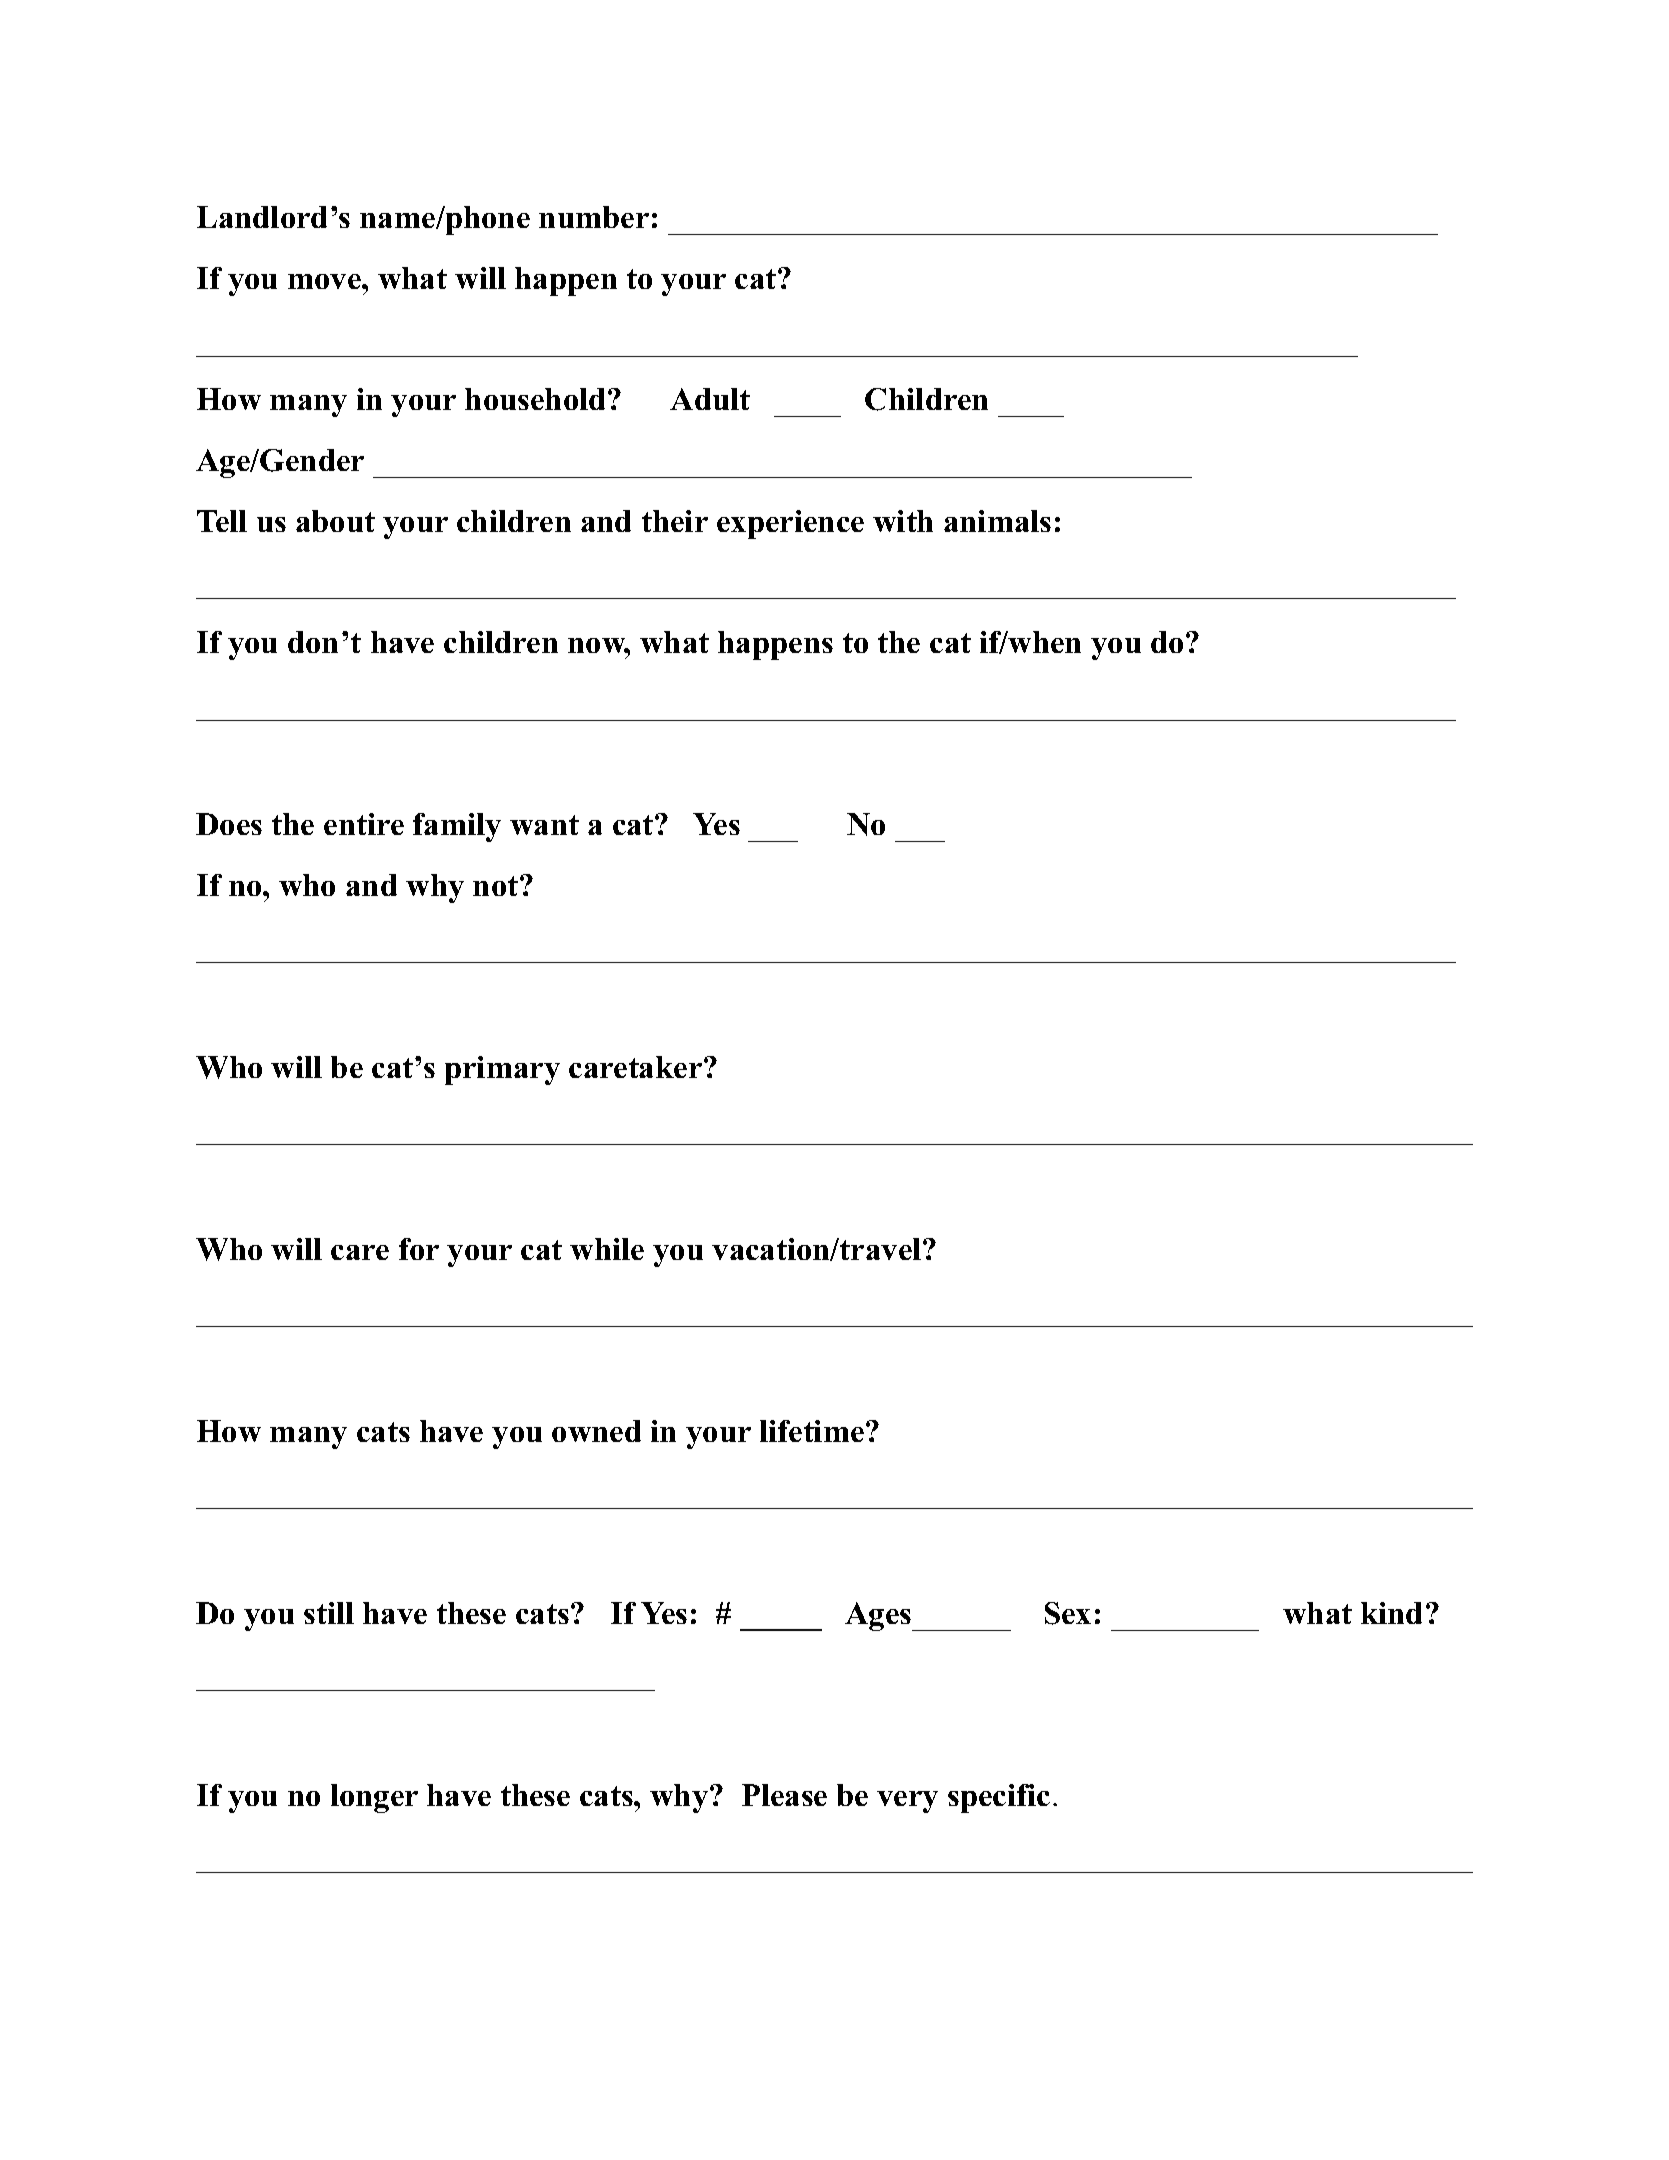  Describe the element at coordinates (997, 521) in the screenshot. I see `animals` at that location.
